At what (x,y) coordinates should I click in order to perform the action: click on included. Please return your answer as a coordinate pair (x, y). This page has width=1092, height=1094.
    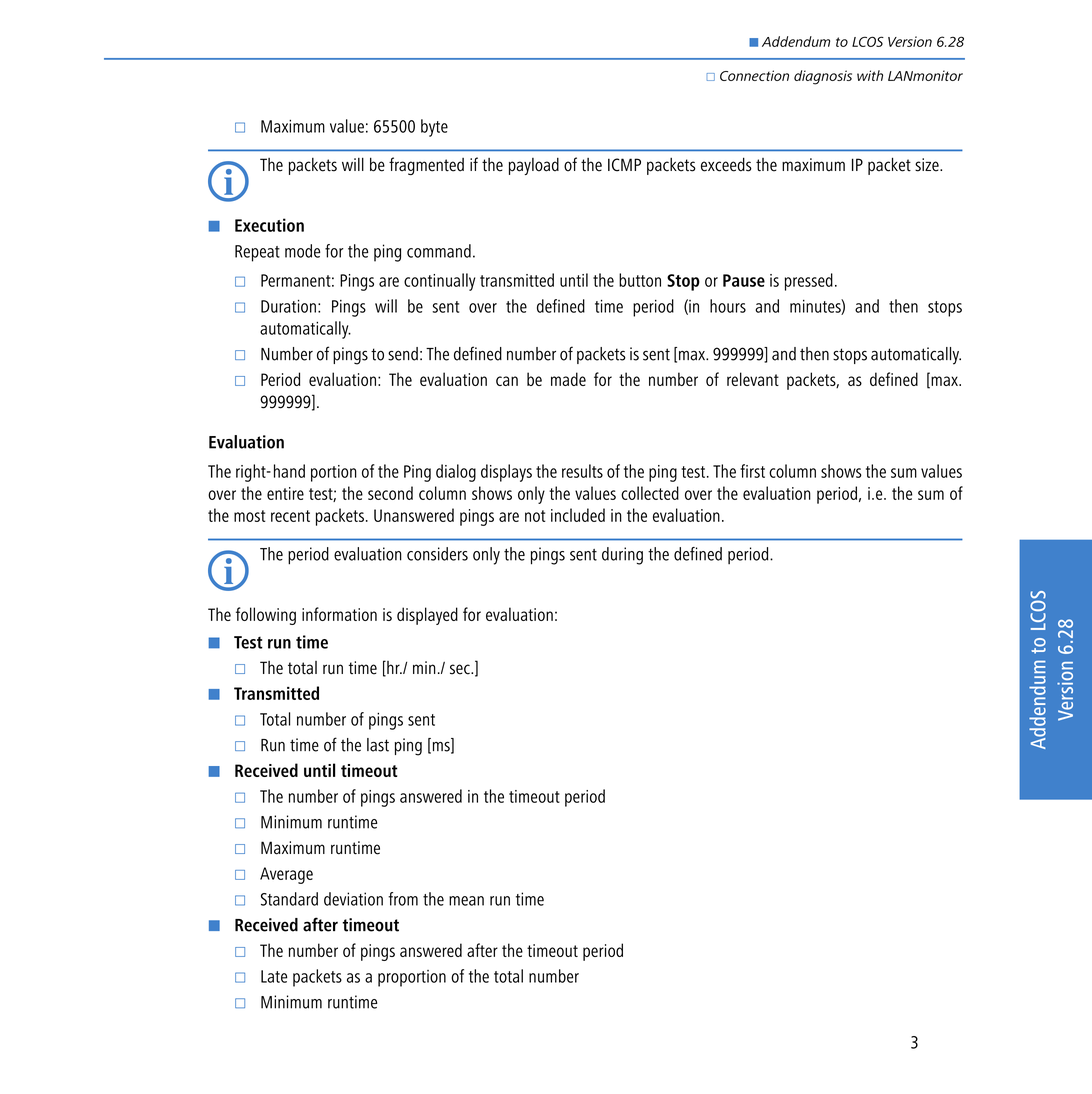
    Looking at the image, I should click on (578, 515).
